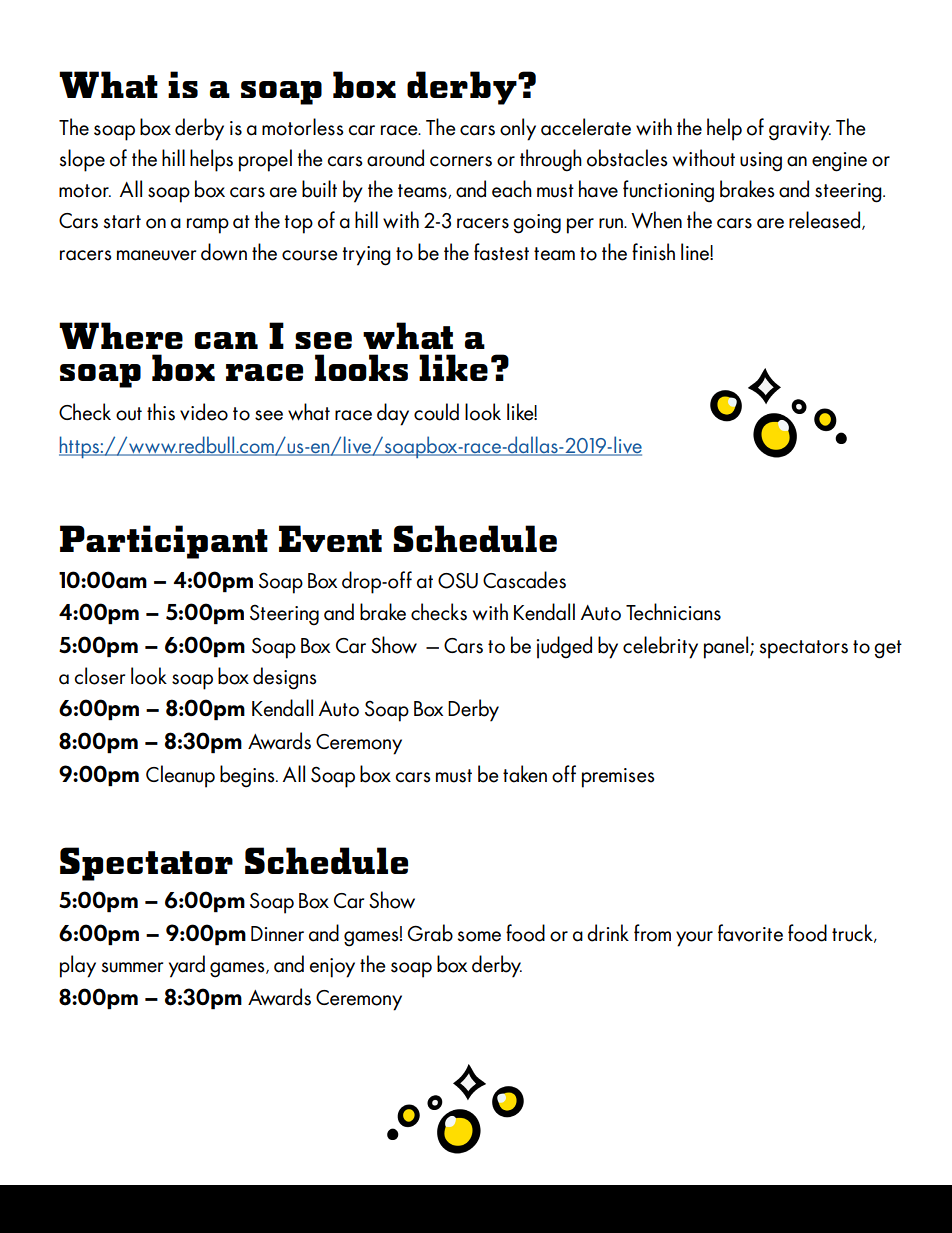 The image size is (952, 1233). I want to click on using, so click(761, 162).
